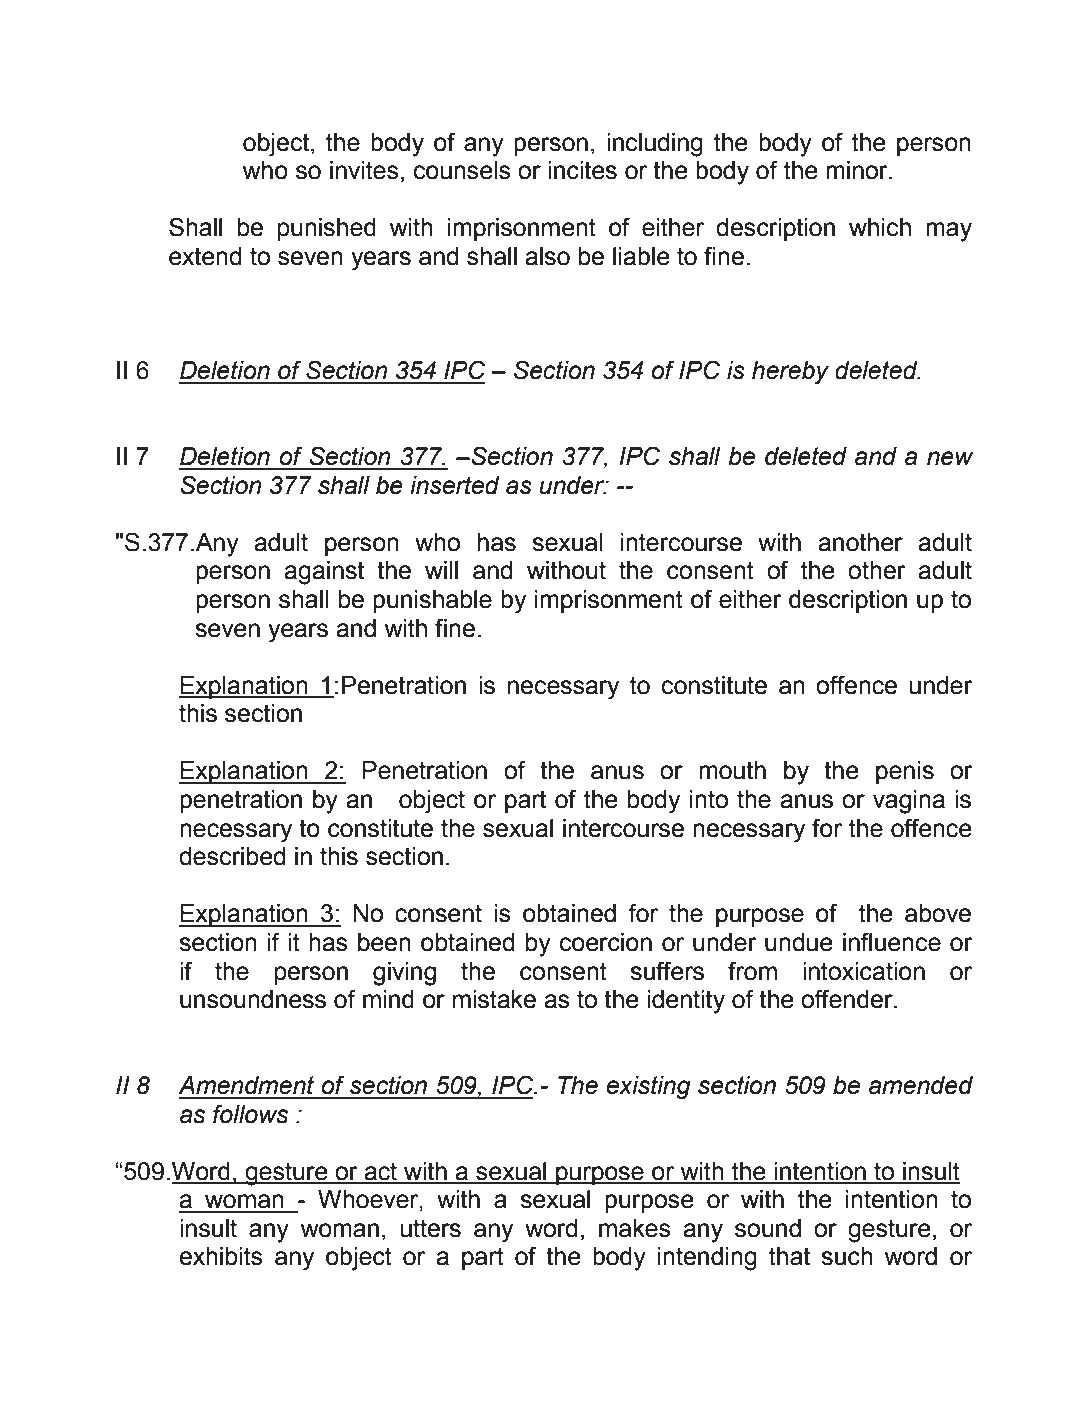 This page has height=1406, width=1087. I want to click on makes, so click(635, 1228).
